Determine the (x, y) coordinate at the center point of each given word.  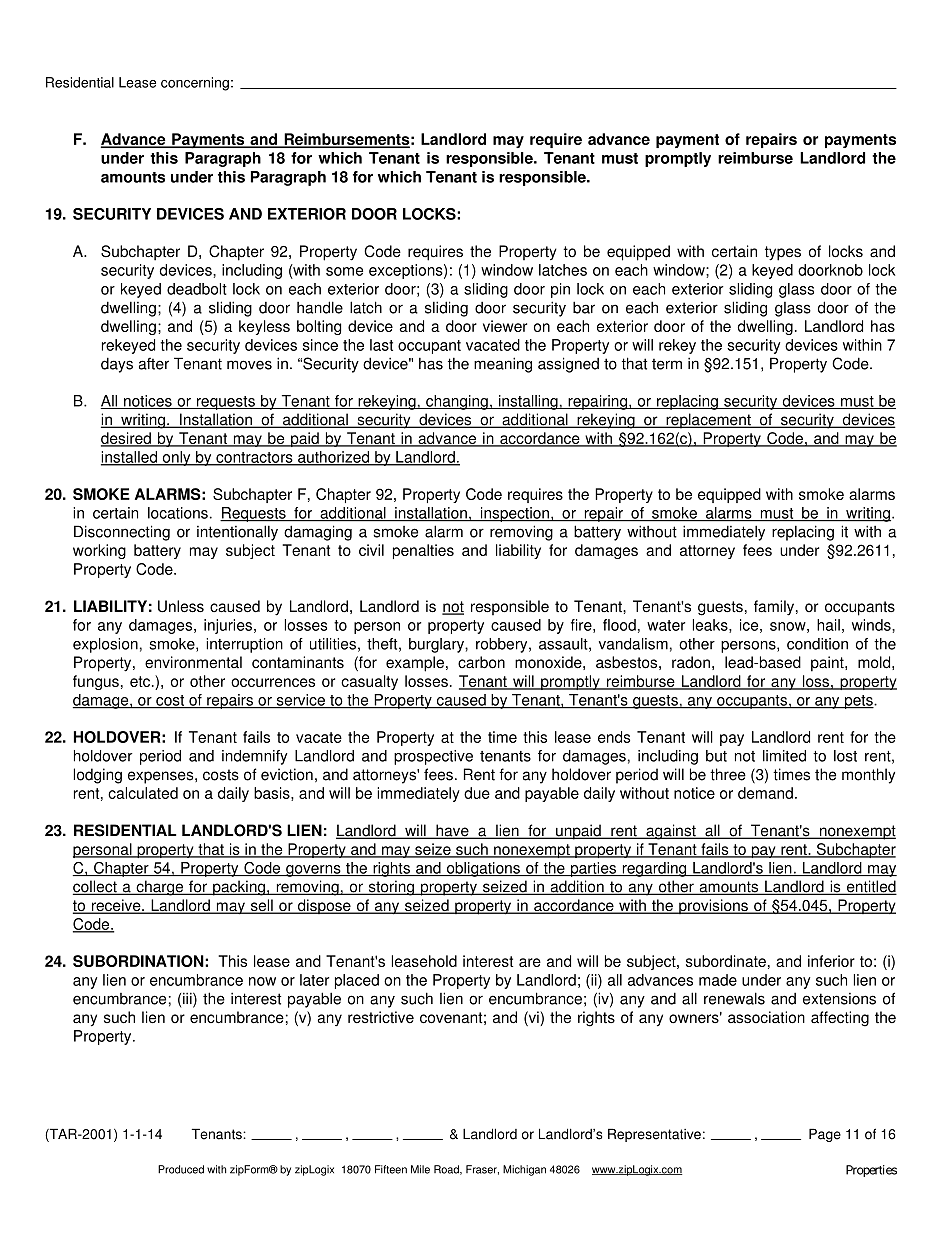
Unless (181, 606)
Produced (181, 1169)
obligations (483, 869)
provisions (713, 906)
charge (160, 888)
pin (560, 290)
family (774, 608)
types (783, 253)
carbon (481, 662)
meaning (503, 365)
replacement (708, 421)
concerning (195, 84)
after (154, 364)
